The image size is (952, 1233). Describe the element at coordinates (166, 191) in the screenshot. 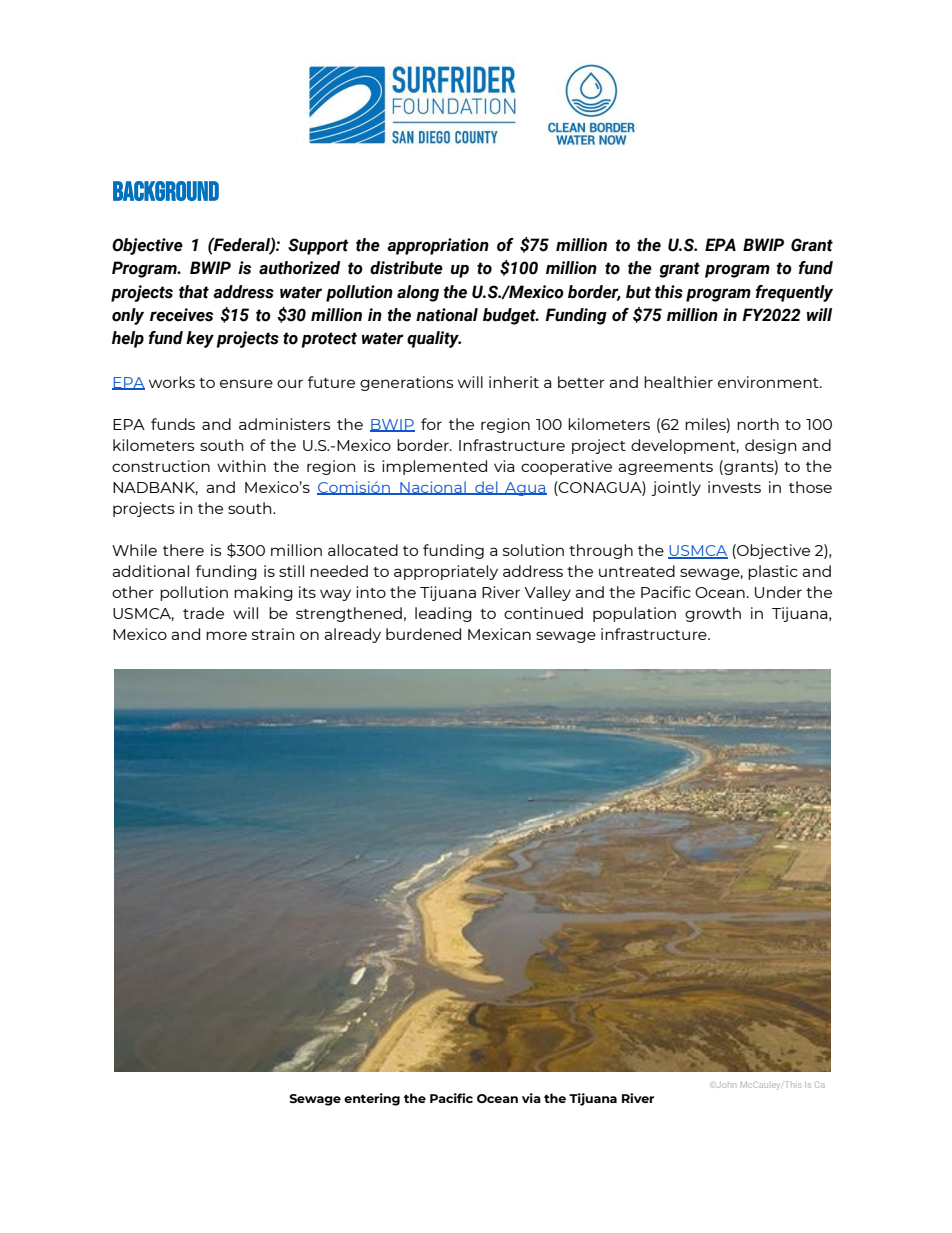

I see `BACKGROUND` at that location.
